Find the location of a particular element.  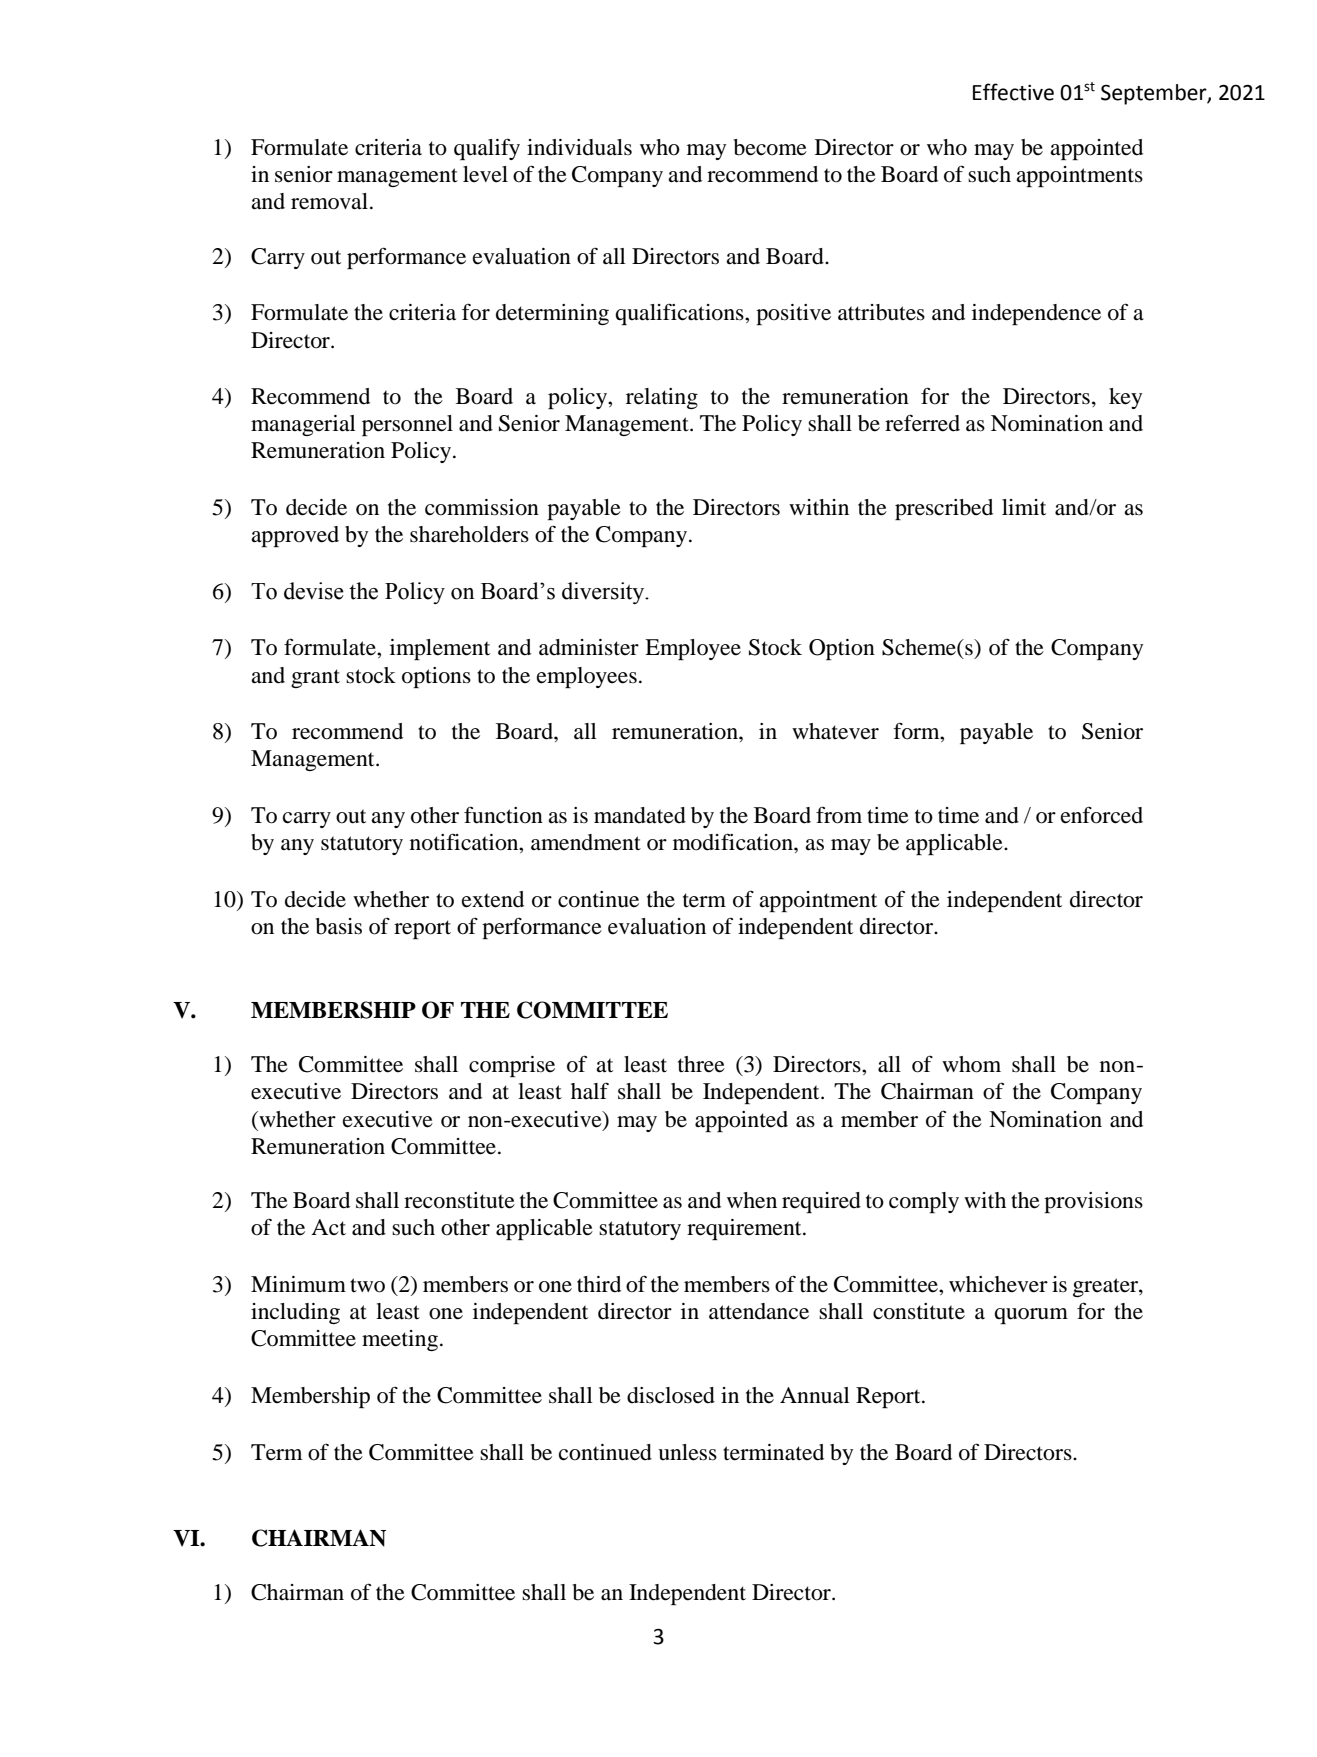

personnel is located at coordinates (407, 425).
